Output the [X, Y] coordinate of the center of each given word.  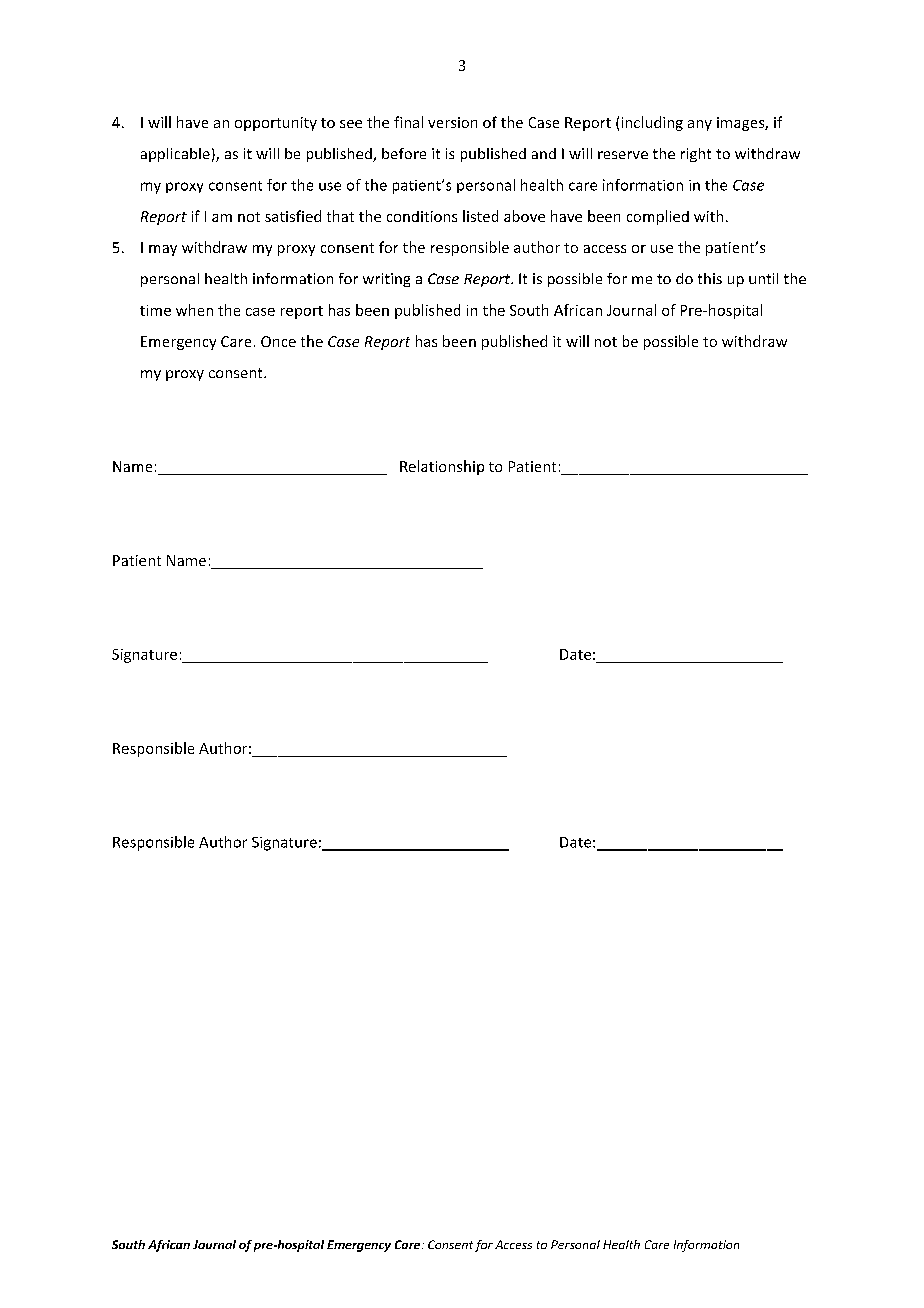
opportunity [276, 124]
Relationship [442, 467]
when [194, 310]
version [452, 122]
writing [386, 280]
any [700, 125]
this [710, 278]
